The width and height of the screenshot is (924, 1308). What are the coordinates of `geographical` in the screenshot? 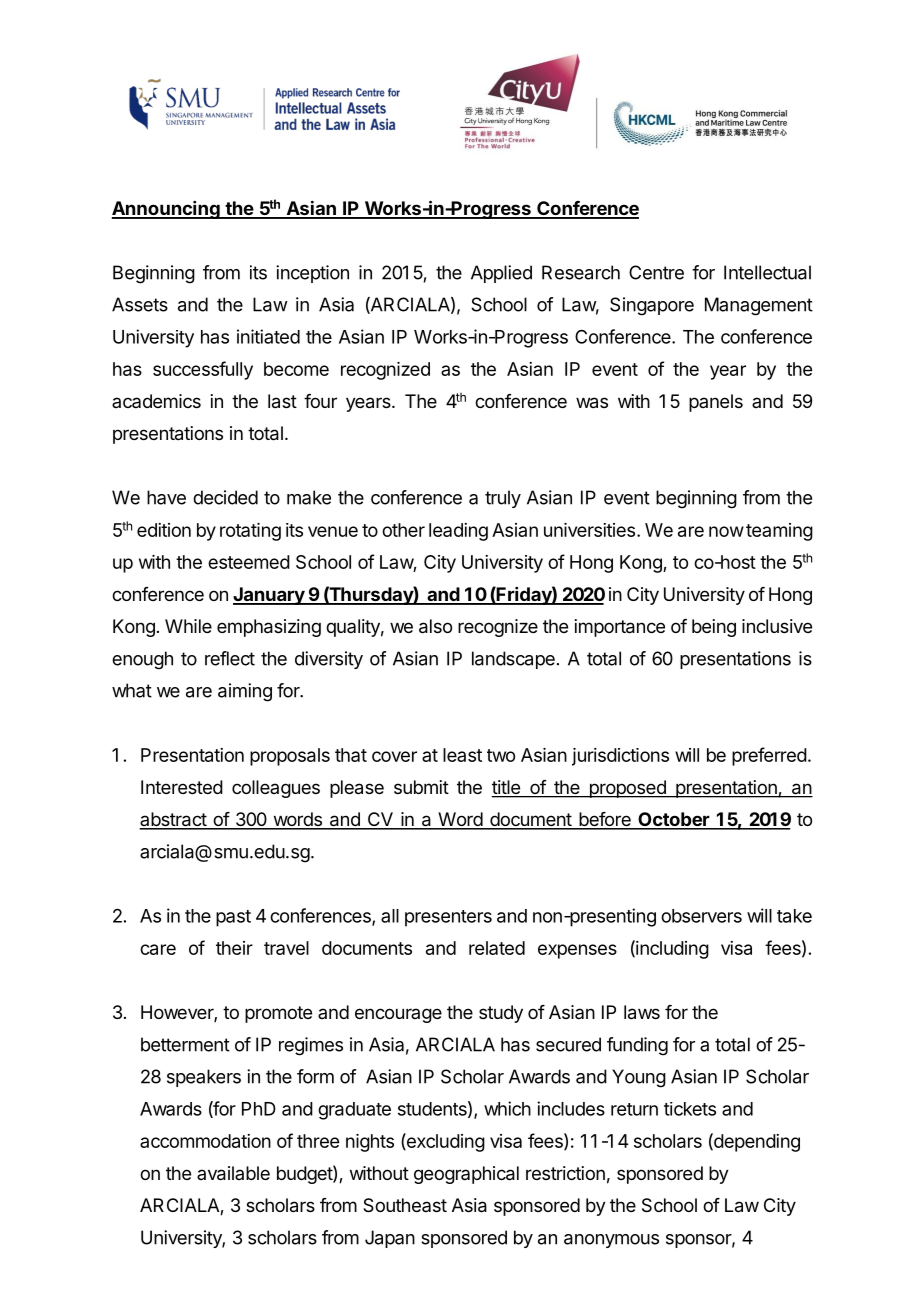 It's located at (466, 1175).
